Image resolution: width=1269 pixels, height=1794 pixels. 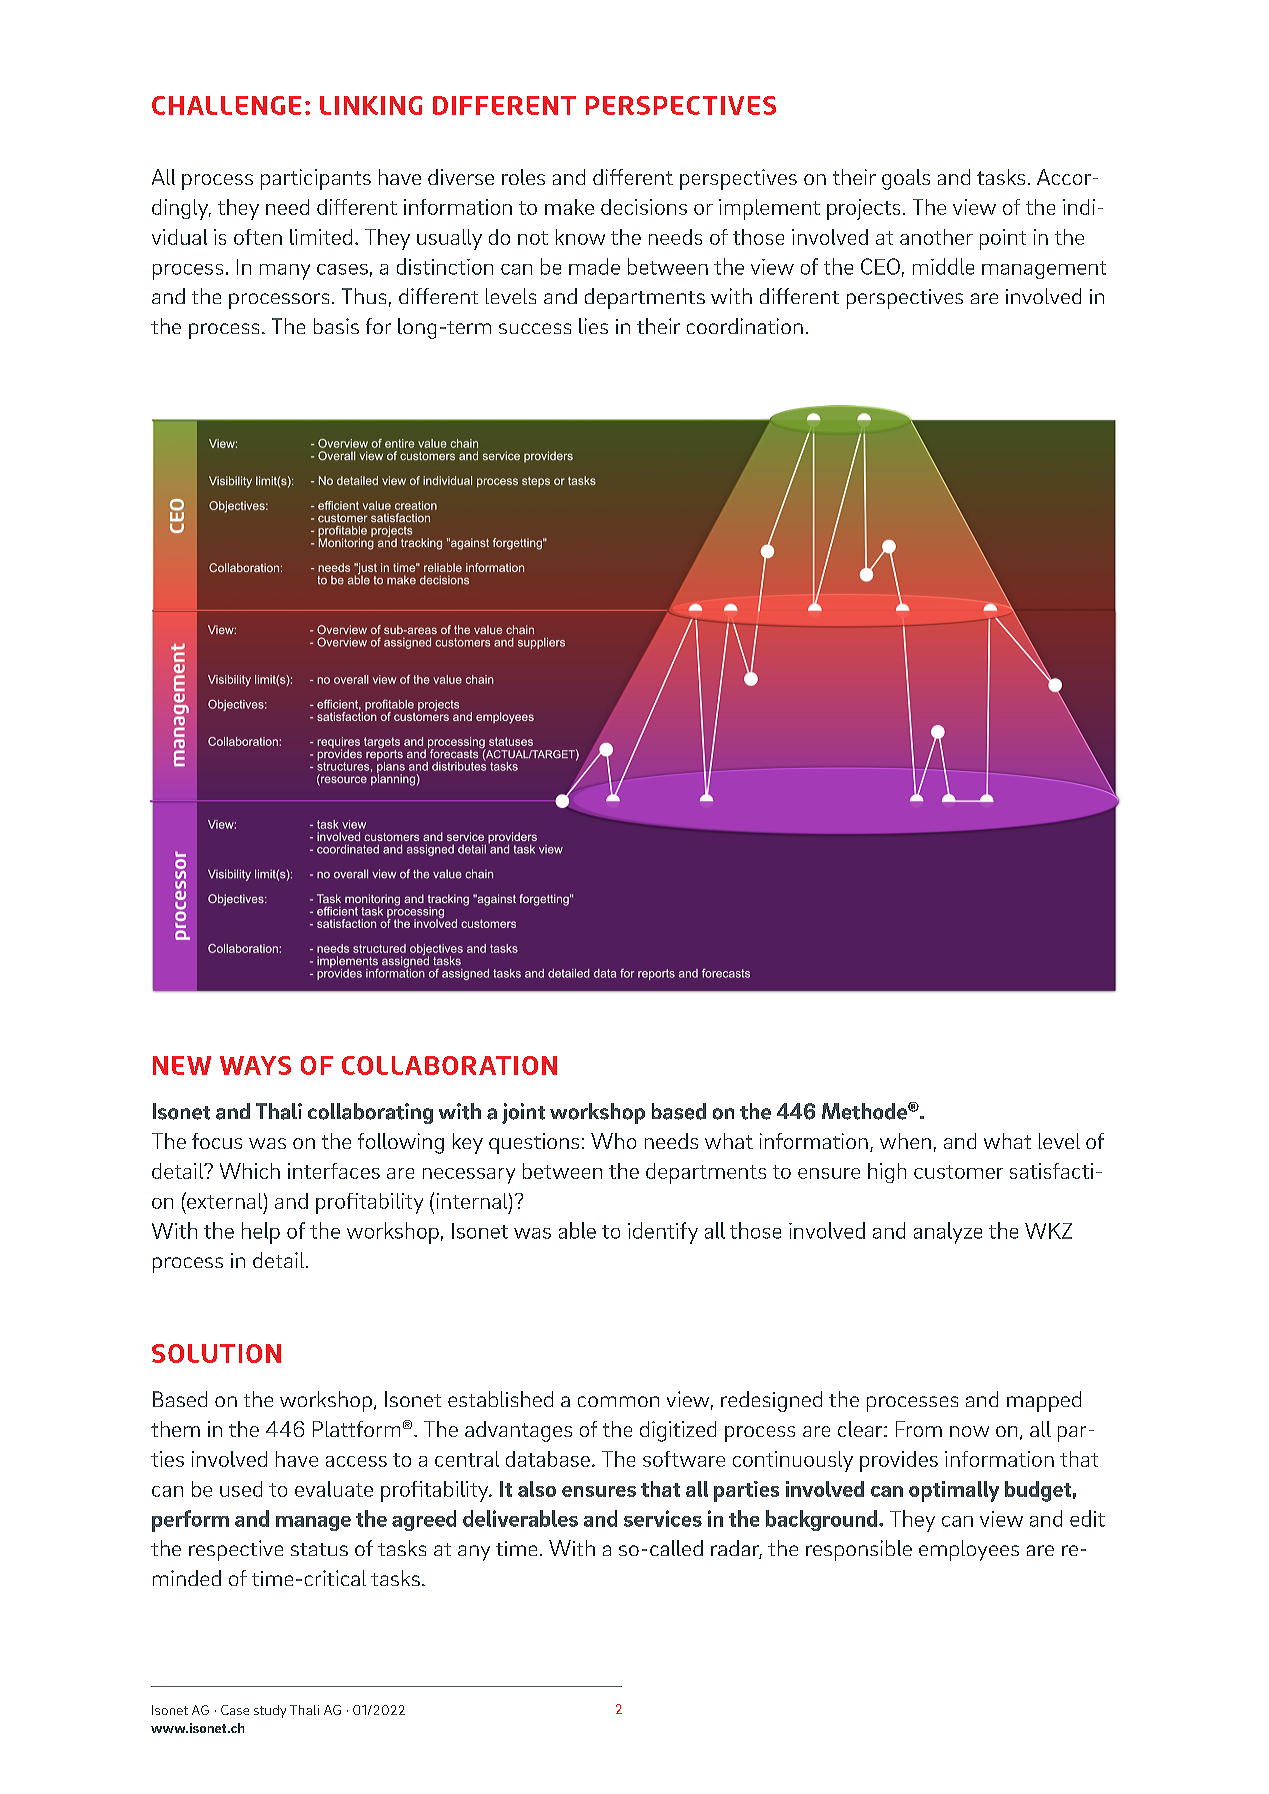 I want to click on COLLABORATION, so click(x=449, y=1065).
